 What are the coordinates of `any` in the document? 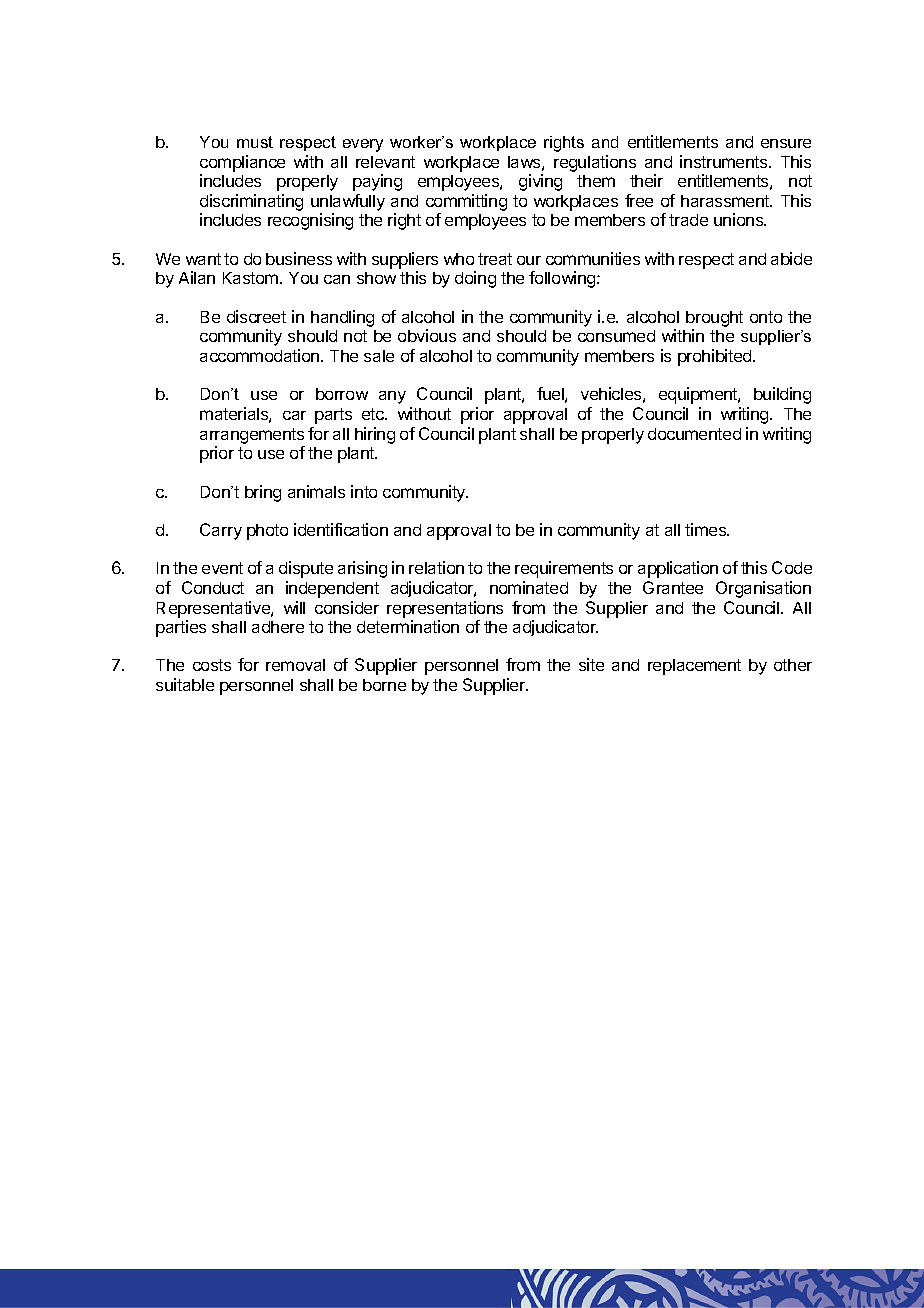 It's located at (392, 397).
